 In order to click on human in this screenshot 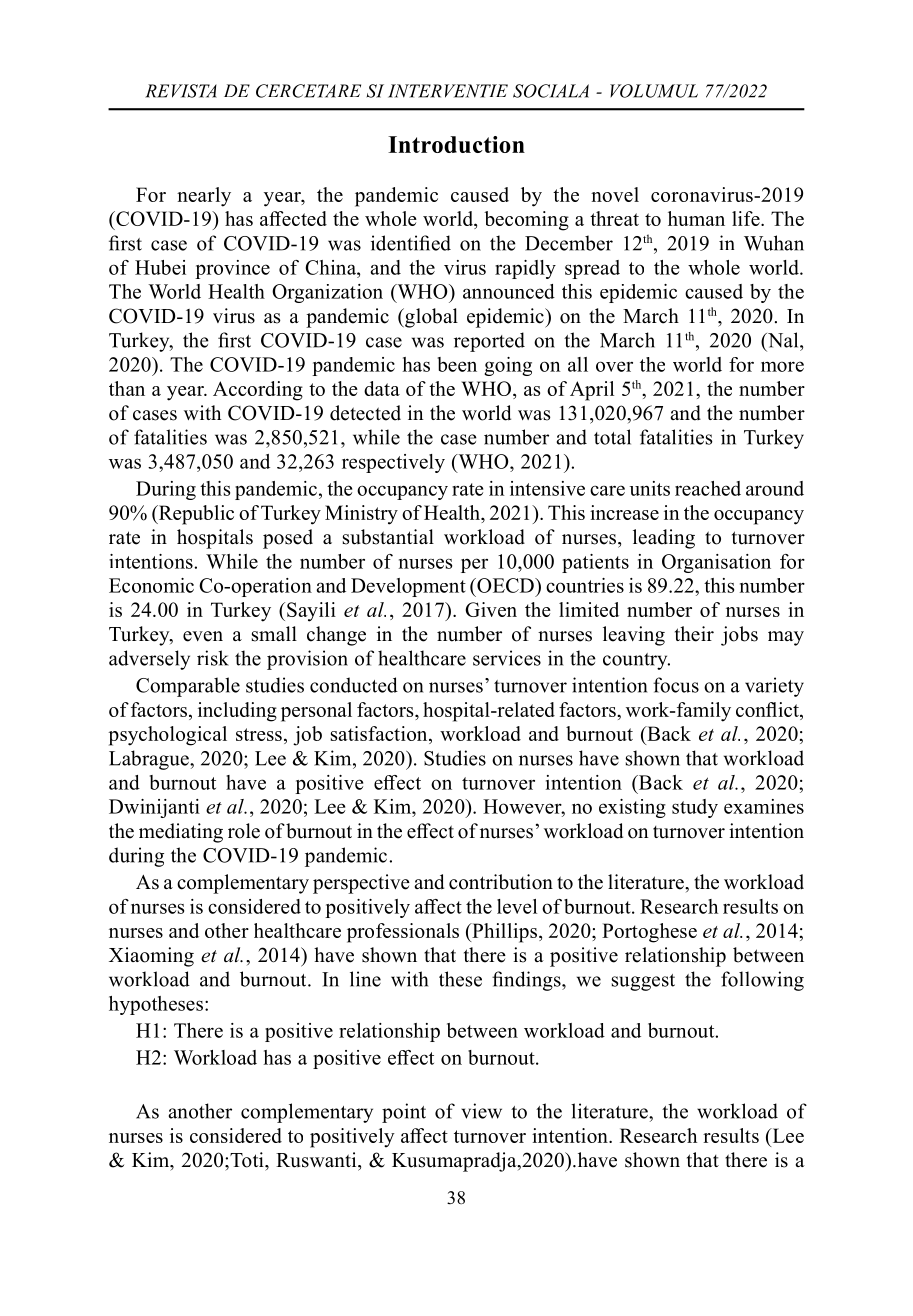, I will do `click(696, 218)`.
